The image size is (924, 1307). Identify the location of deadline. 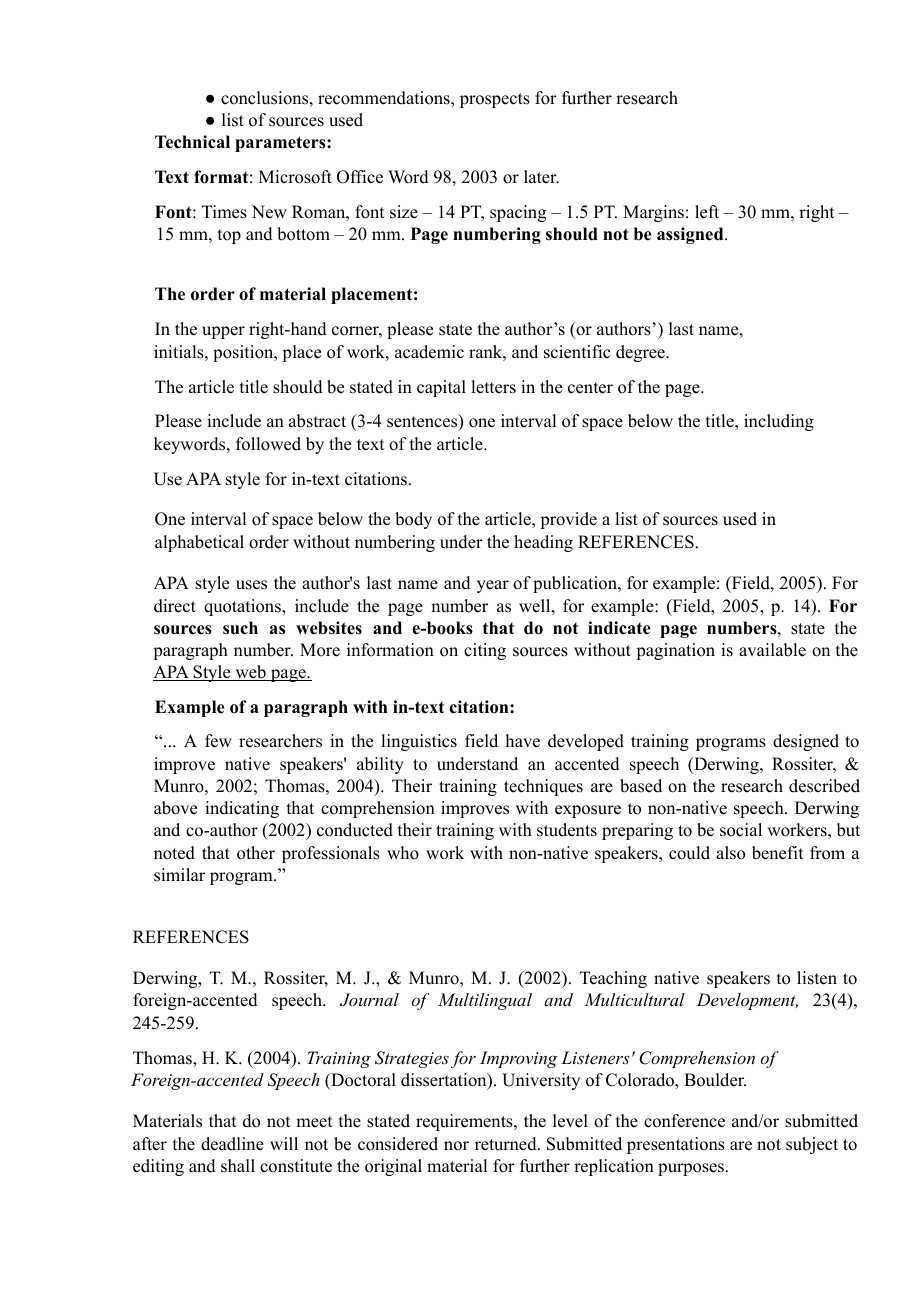
(232, 1144).
